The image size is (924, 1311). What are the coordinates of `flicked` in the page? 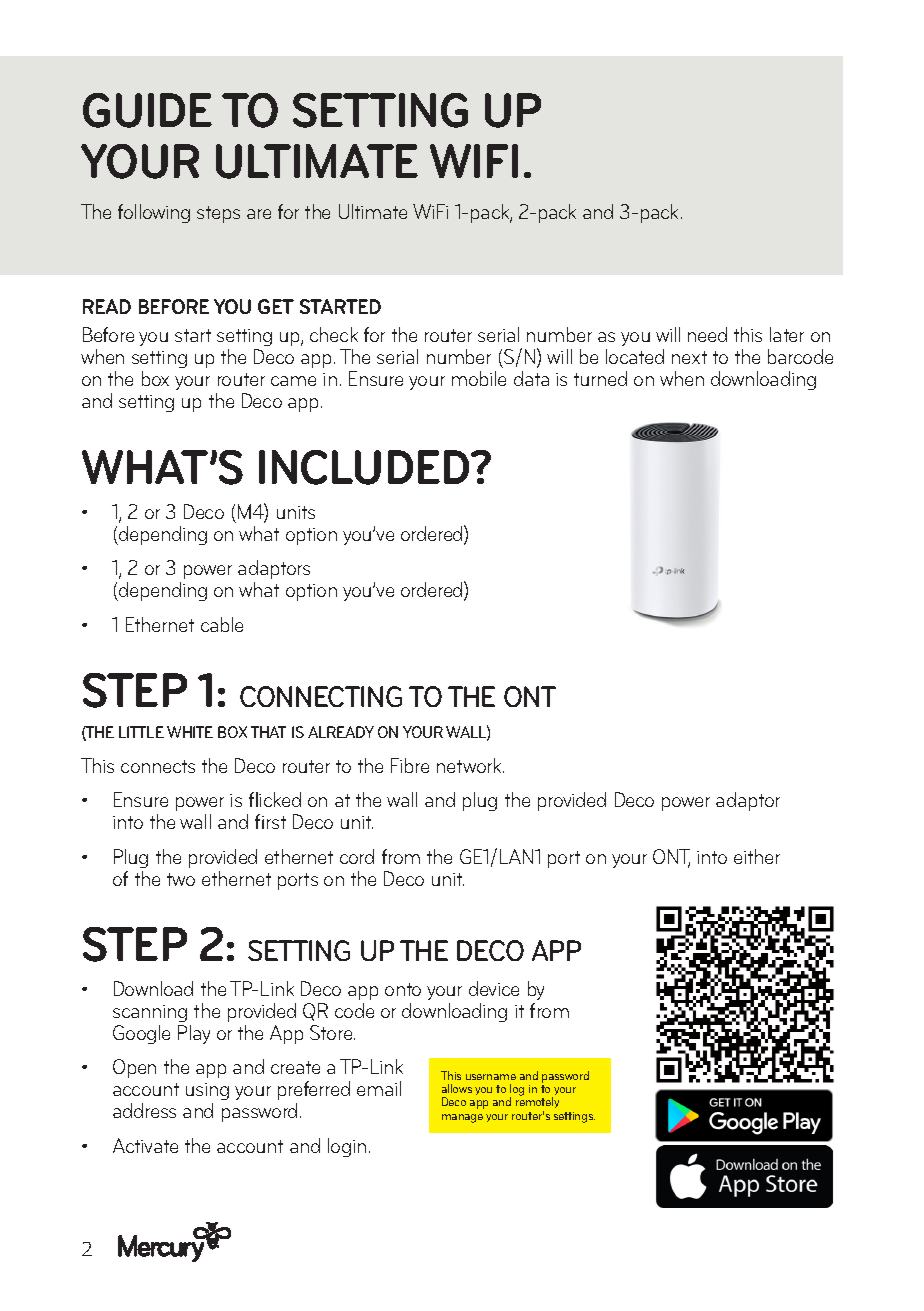 It's located at (275, 799).
